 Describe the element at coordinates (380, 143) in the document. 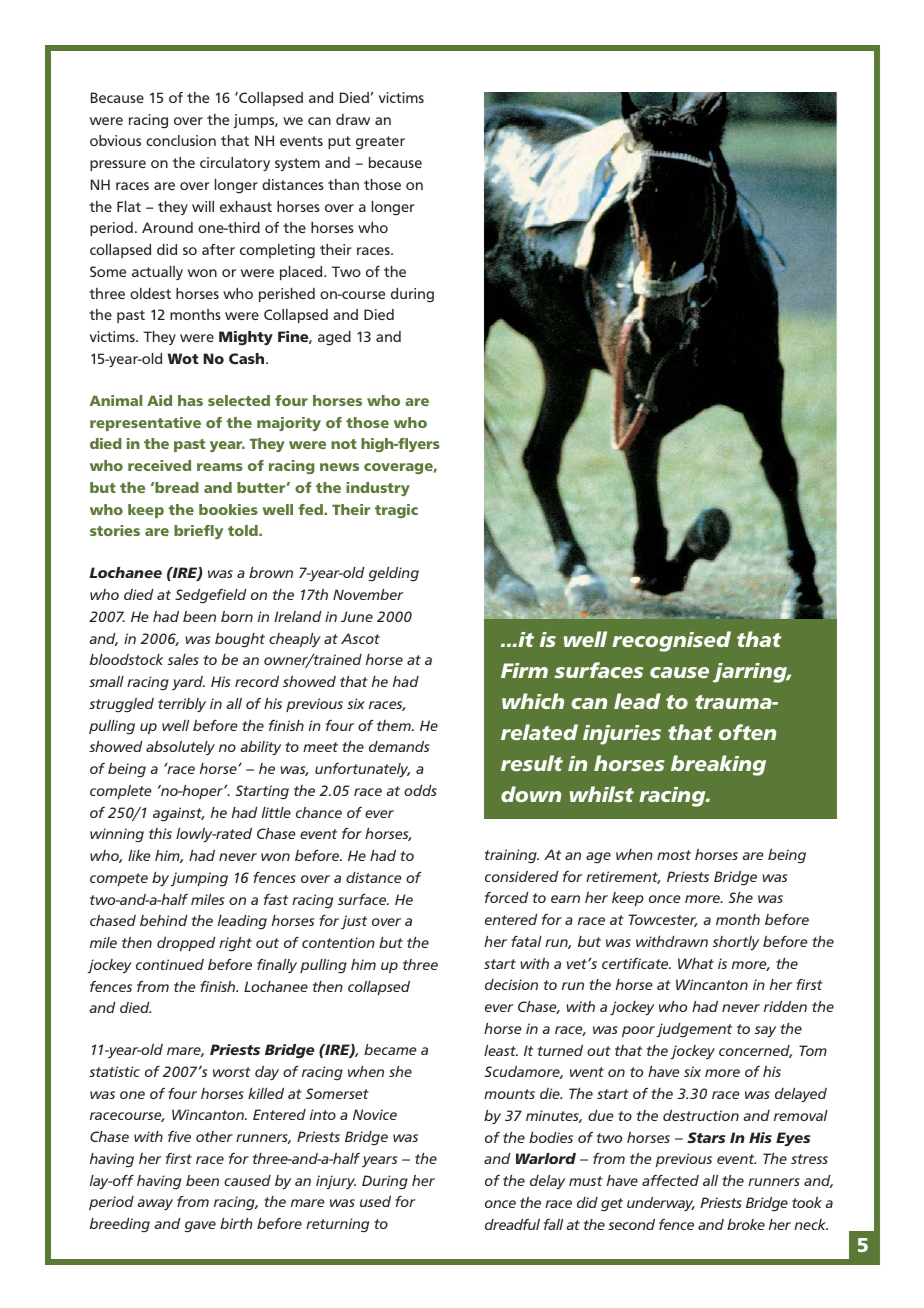

I see `greater` at that location.
